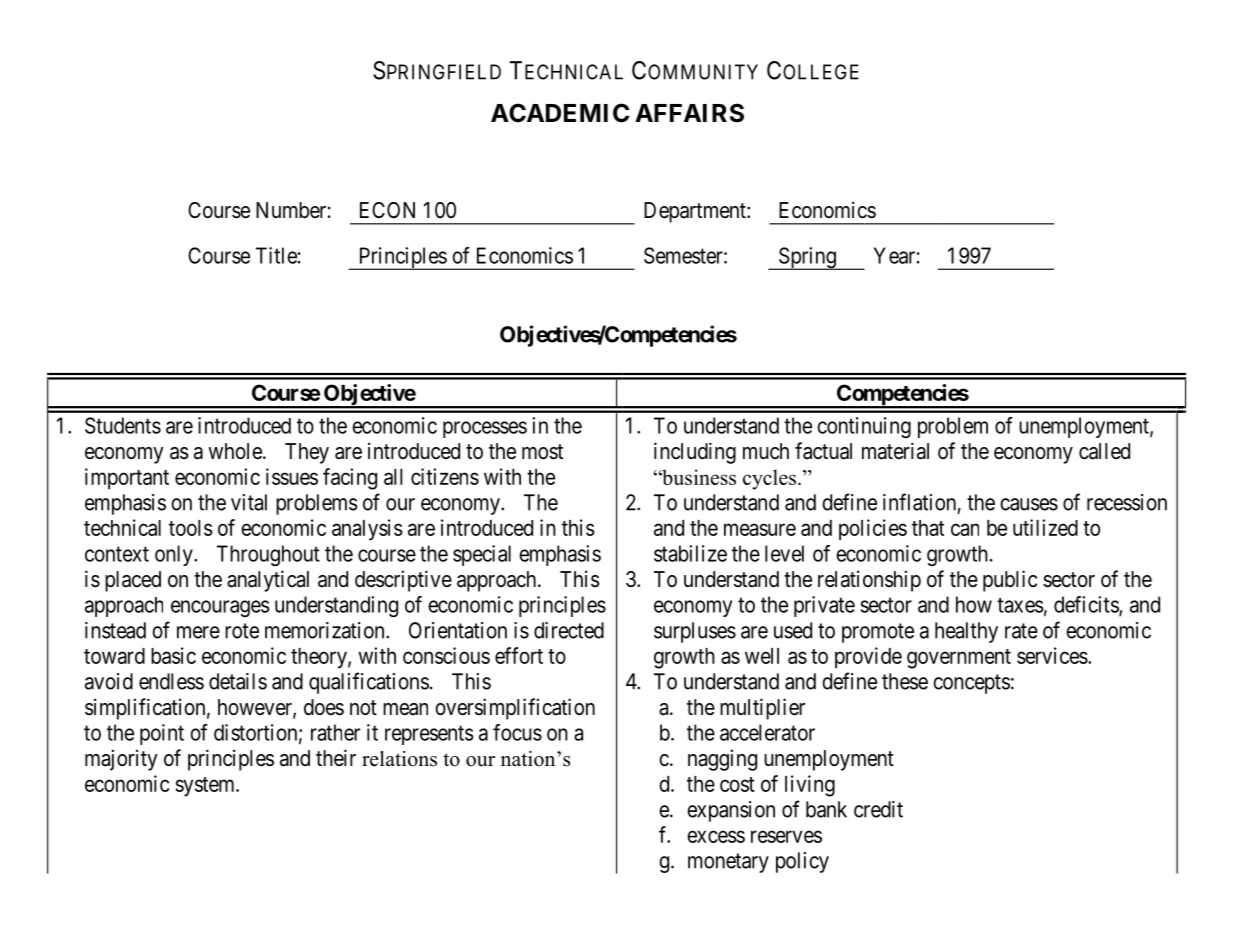 The height and width of the document is (952, 1233). What do you see at coordinates (569, 630) in the document?
I see `directed` at bounding box center [569, 630].
